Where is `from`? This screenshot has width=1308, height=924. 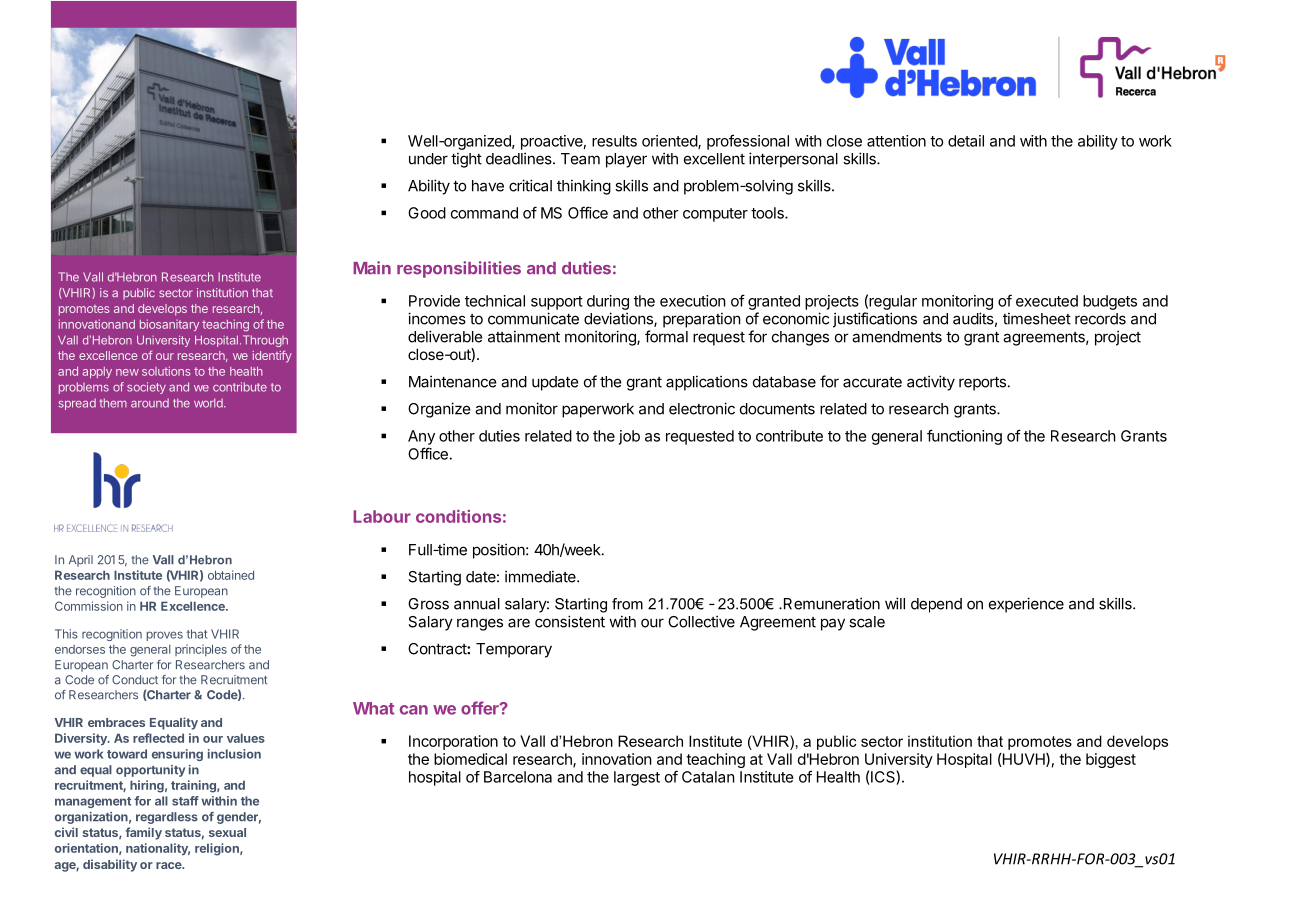
from is located at coordinates (627, 604).
